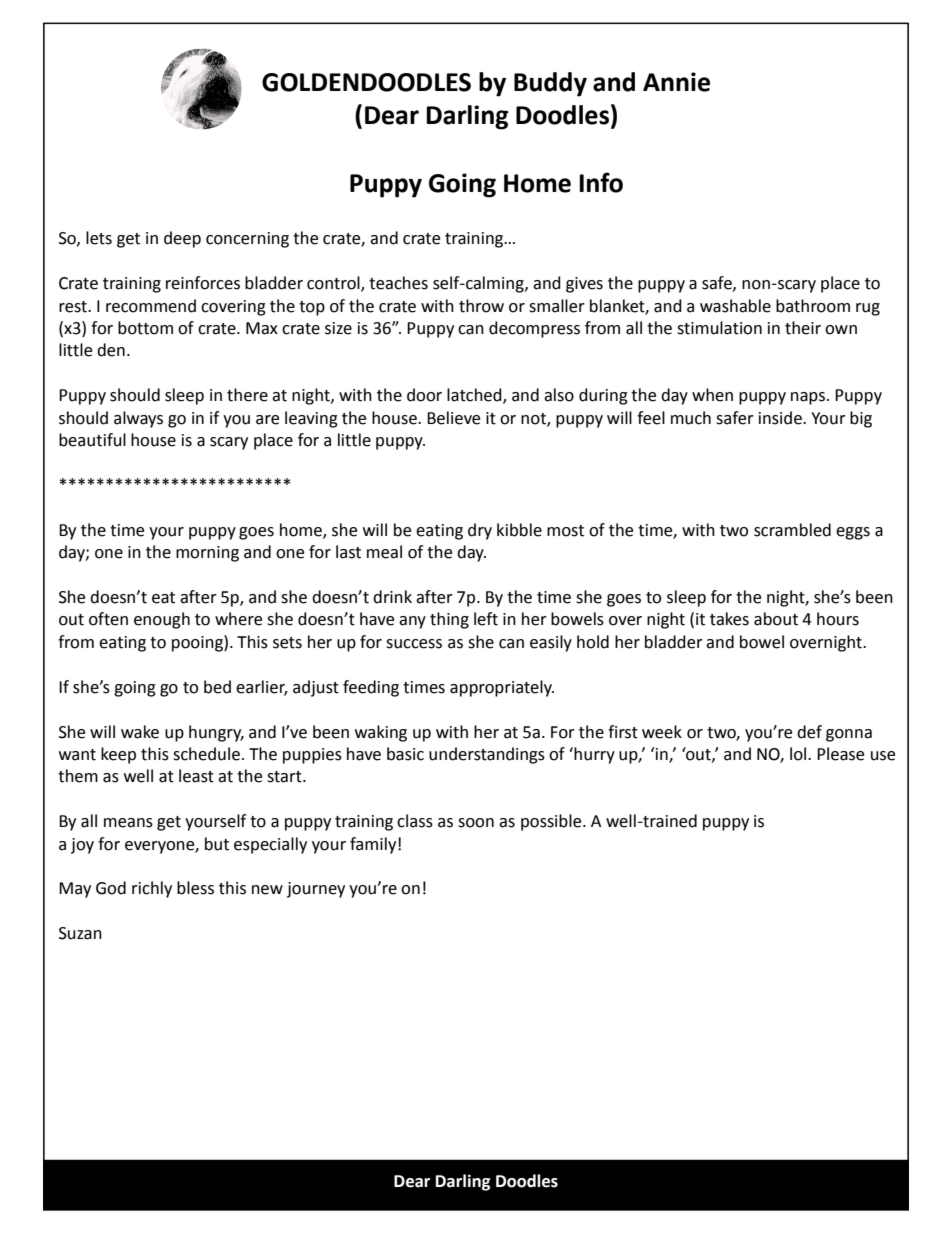 Image resolution: width=952 pixels, height=1233 pixels. What do you see at coordinates (182, 239) in the screenshot?
I see `deep` at bounding box center [182, 239].
